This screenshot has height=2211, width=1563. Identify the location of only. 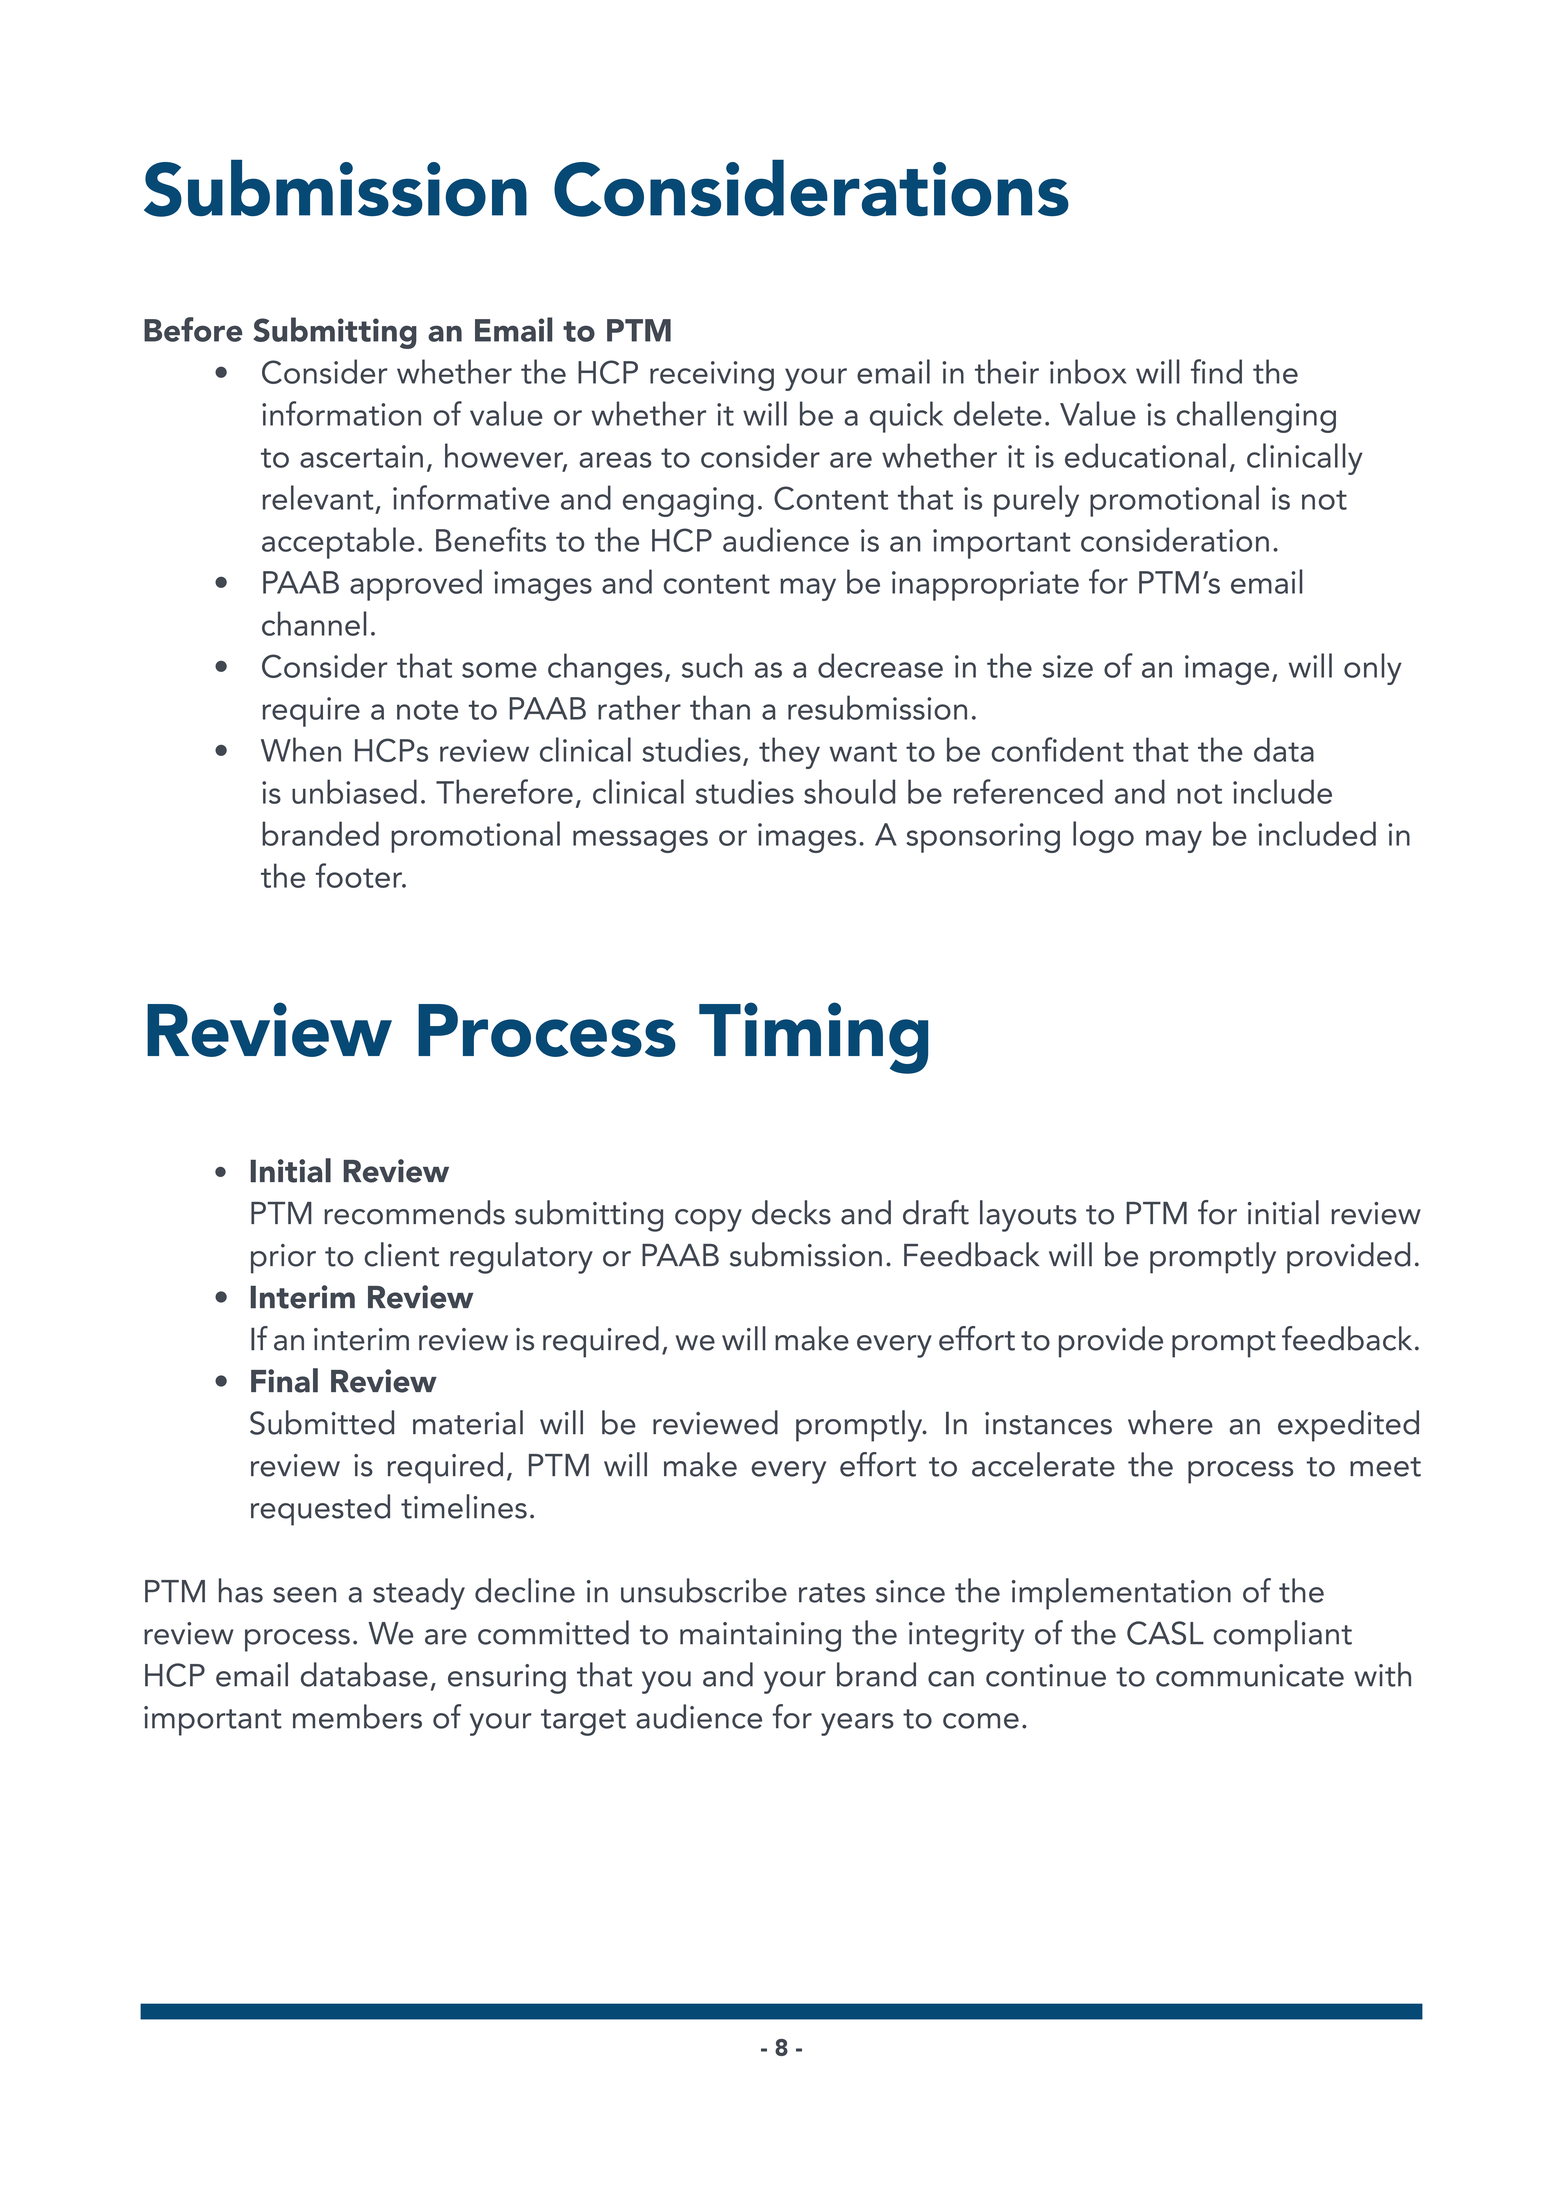
(1373, 669).
